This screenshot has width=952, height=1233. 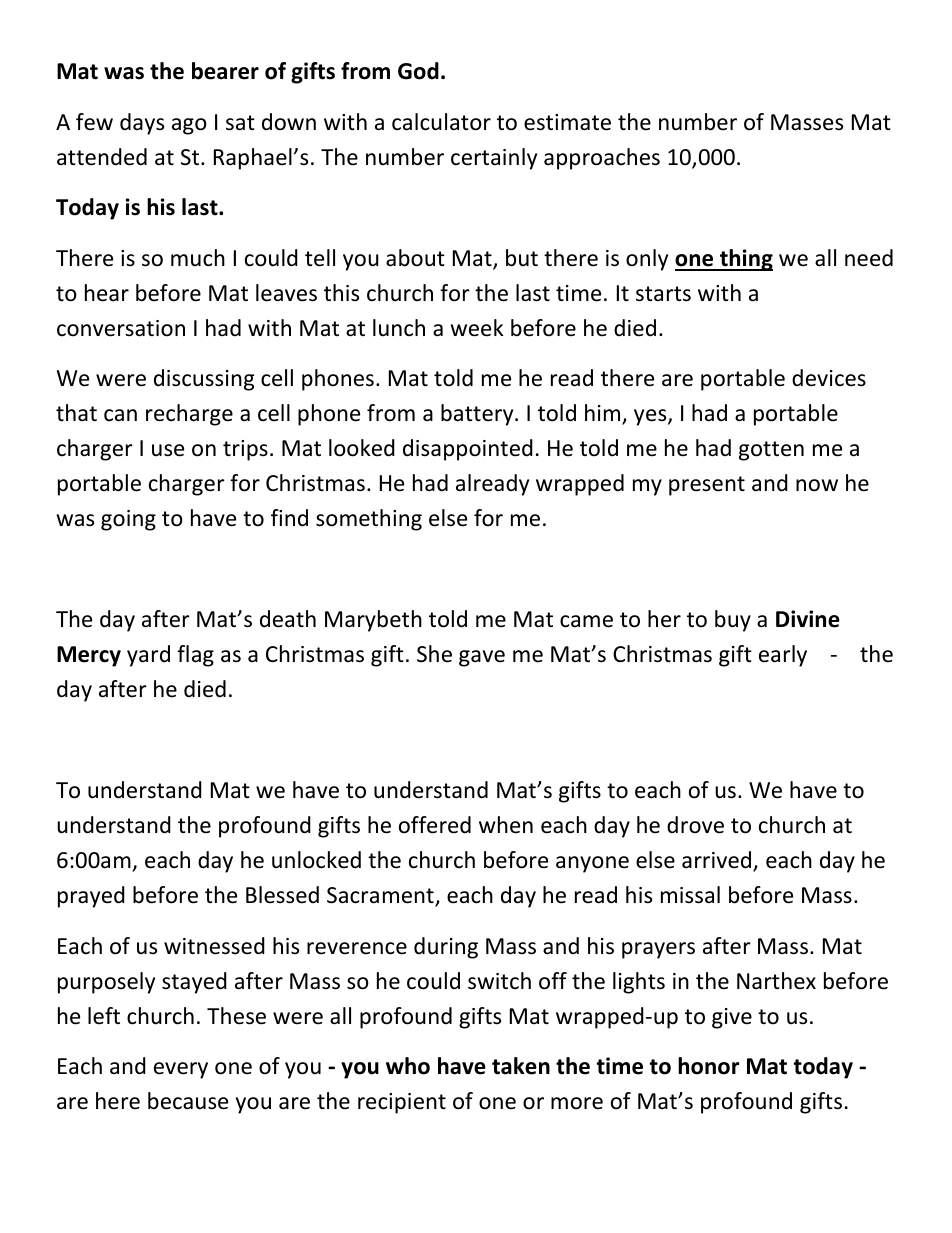 What do you see at coordinates (477, 328) in the screenshot?
I see `week` at bounding box center [477, 328].
